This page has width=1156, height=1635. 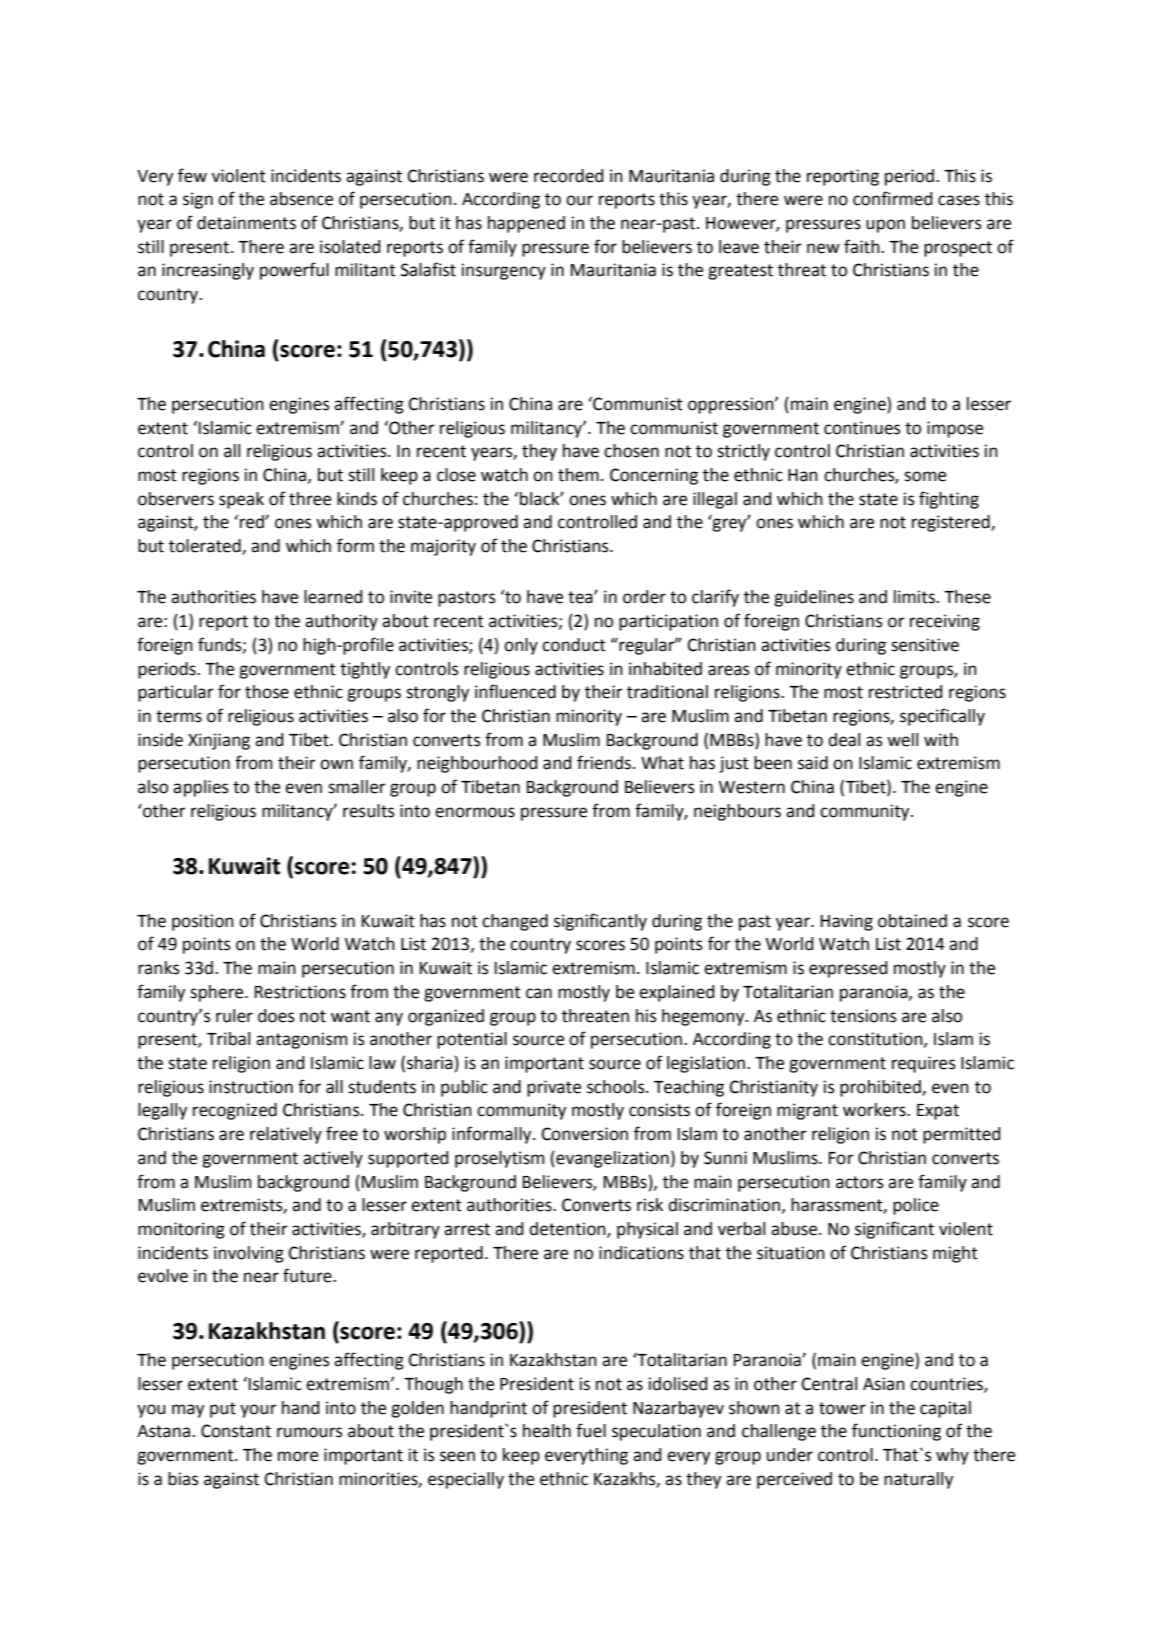 I want to click on Constant, so click(x=236, y=1431).
